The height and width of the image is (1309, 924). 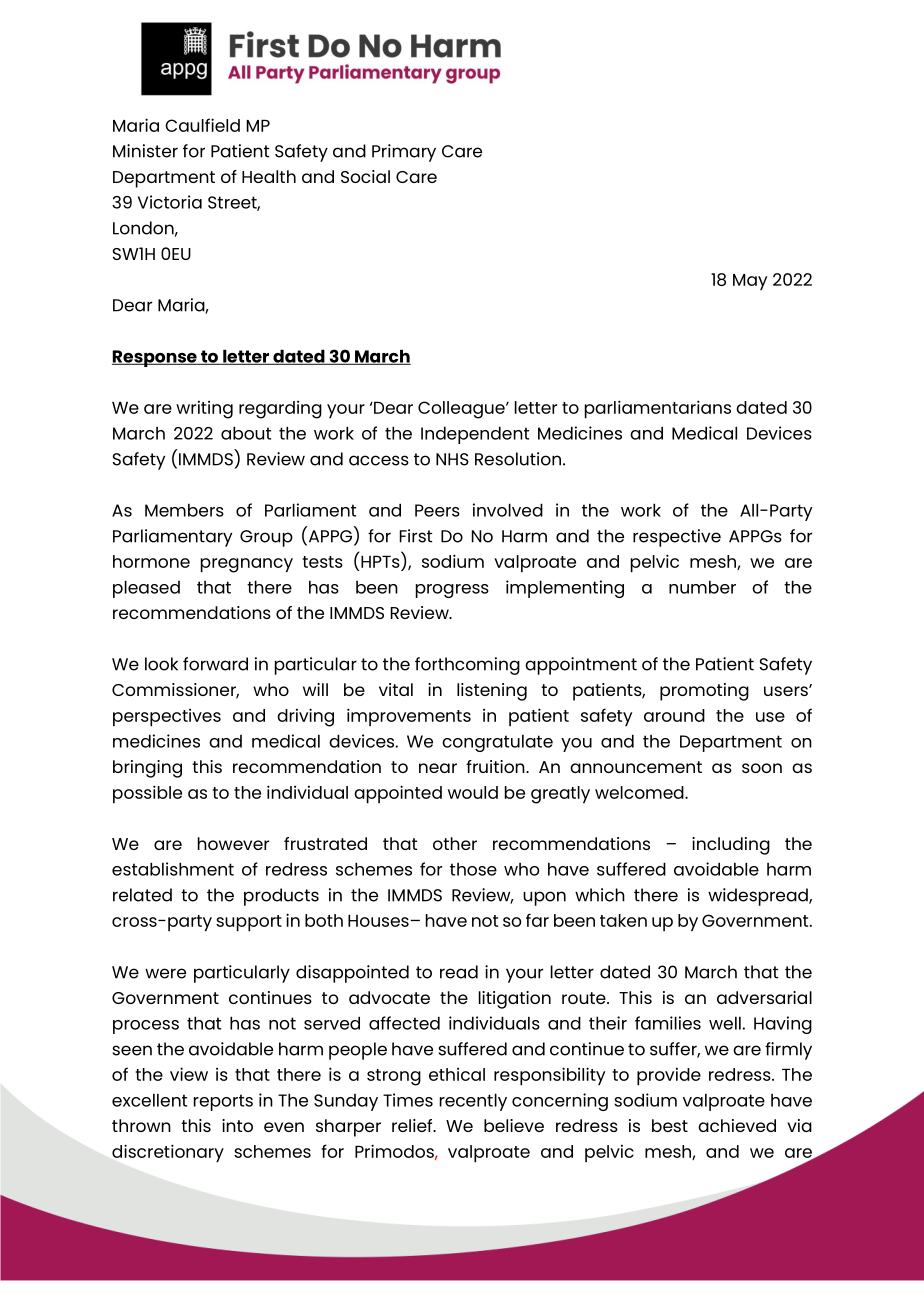 What do you see at coordinates (215, 664) in the image?
I see `forward` at bounding box center [215, 664].
